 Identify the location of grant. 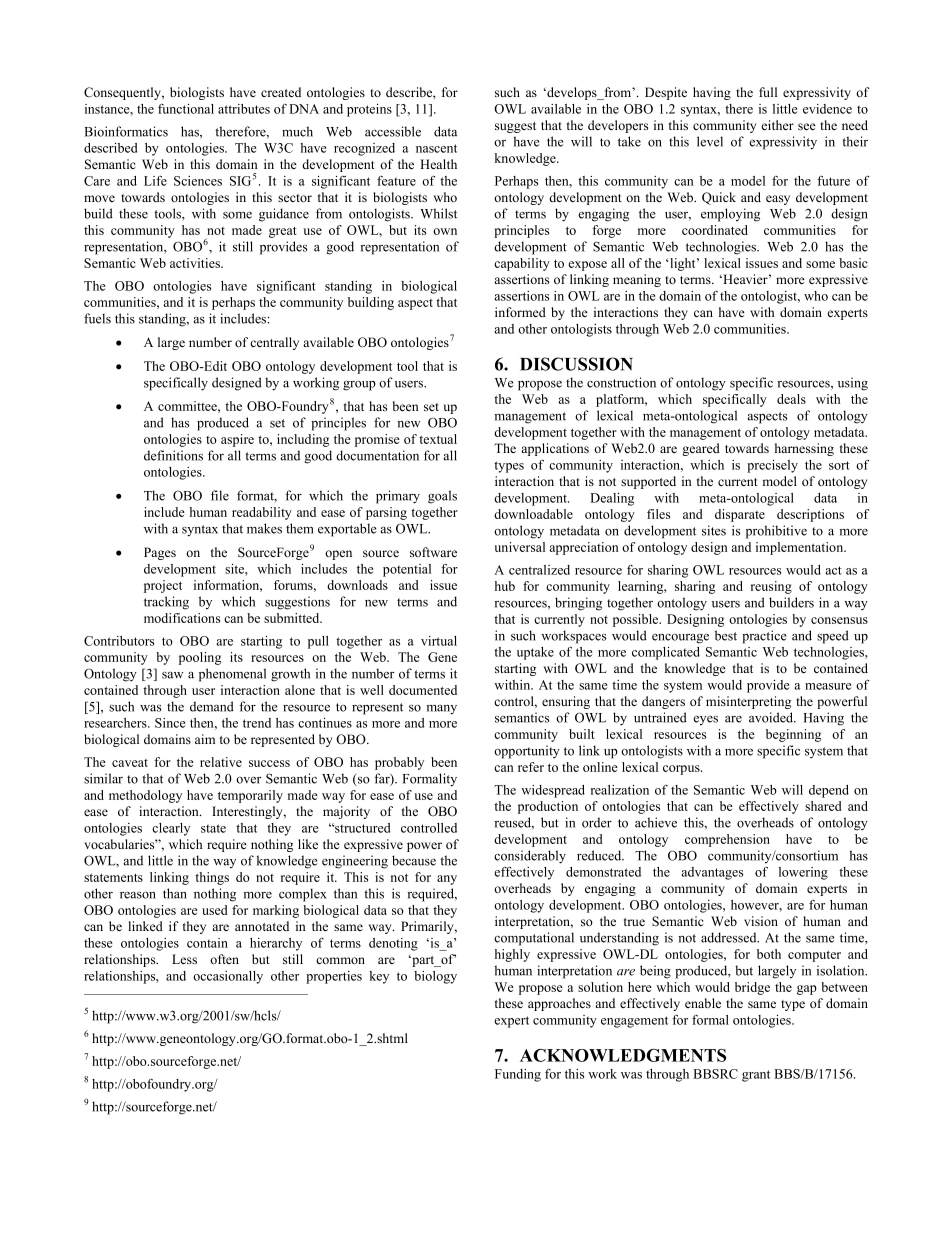
(756, 1076).
